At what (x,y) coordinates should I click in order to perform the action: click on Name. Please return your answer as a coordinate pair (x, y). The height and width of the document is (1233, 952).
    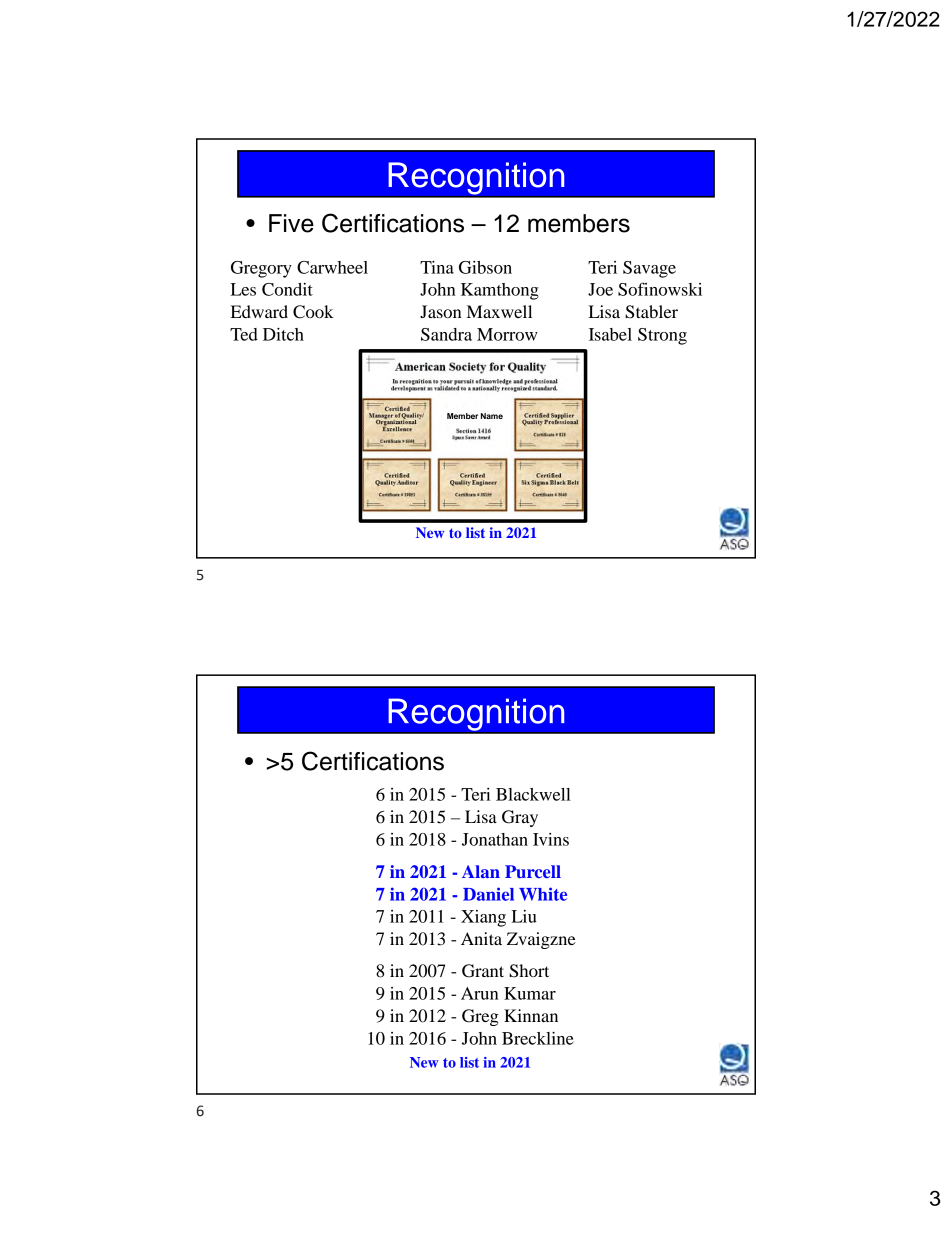
    Looking at the image, I should click on (492, 416).
